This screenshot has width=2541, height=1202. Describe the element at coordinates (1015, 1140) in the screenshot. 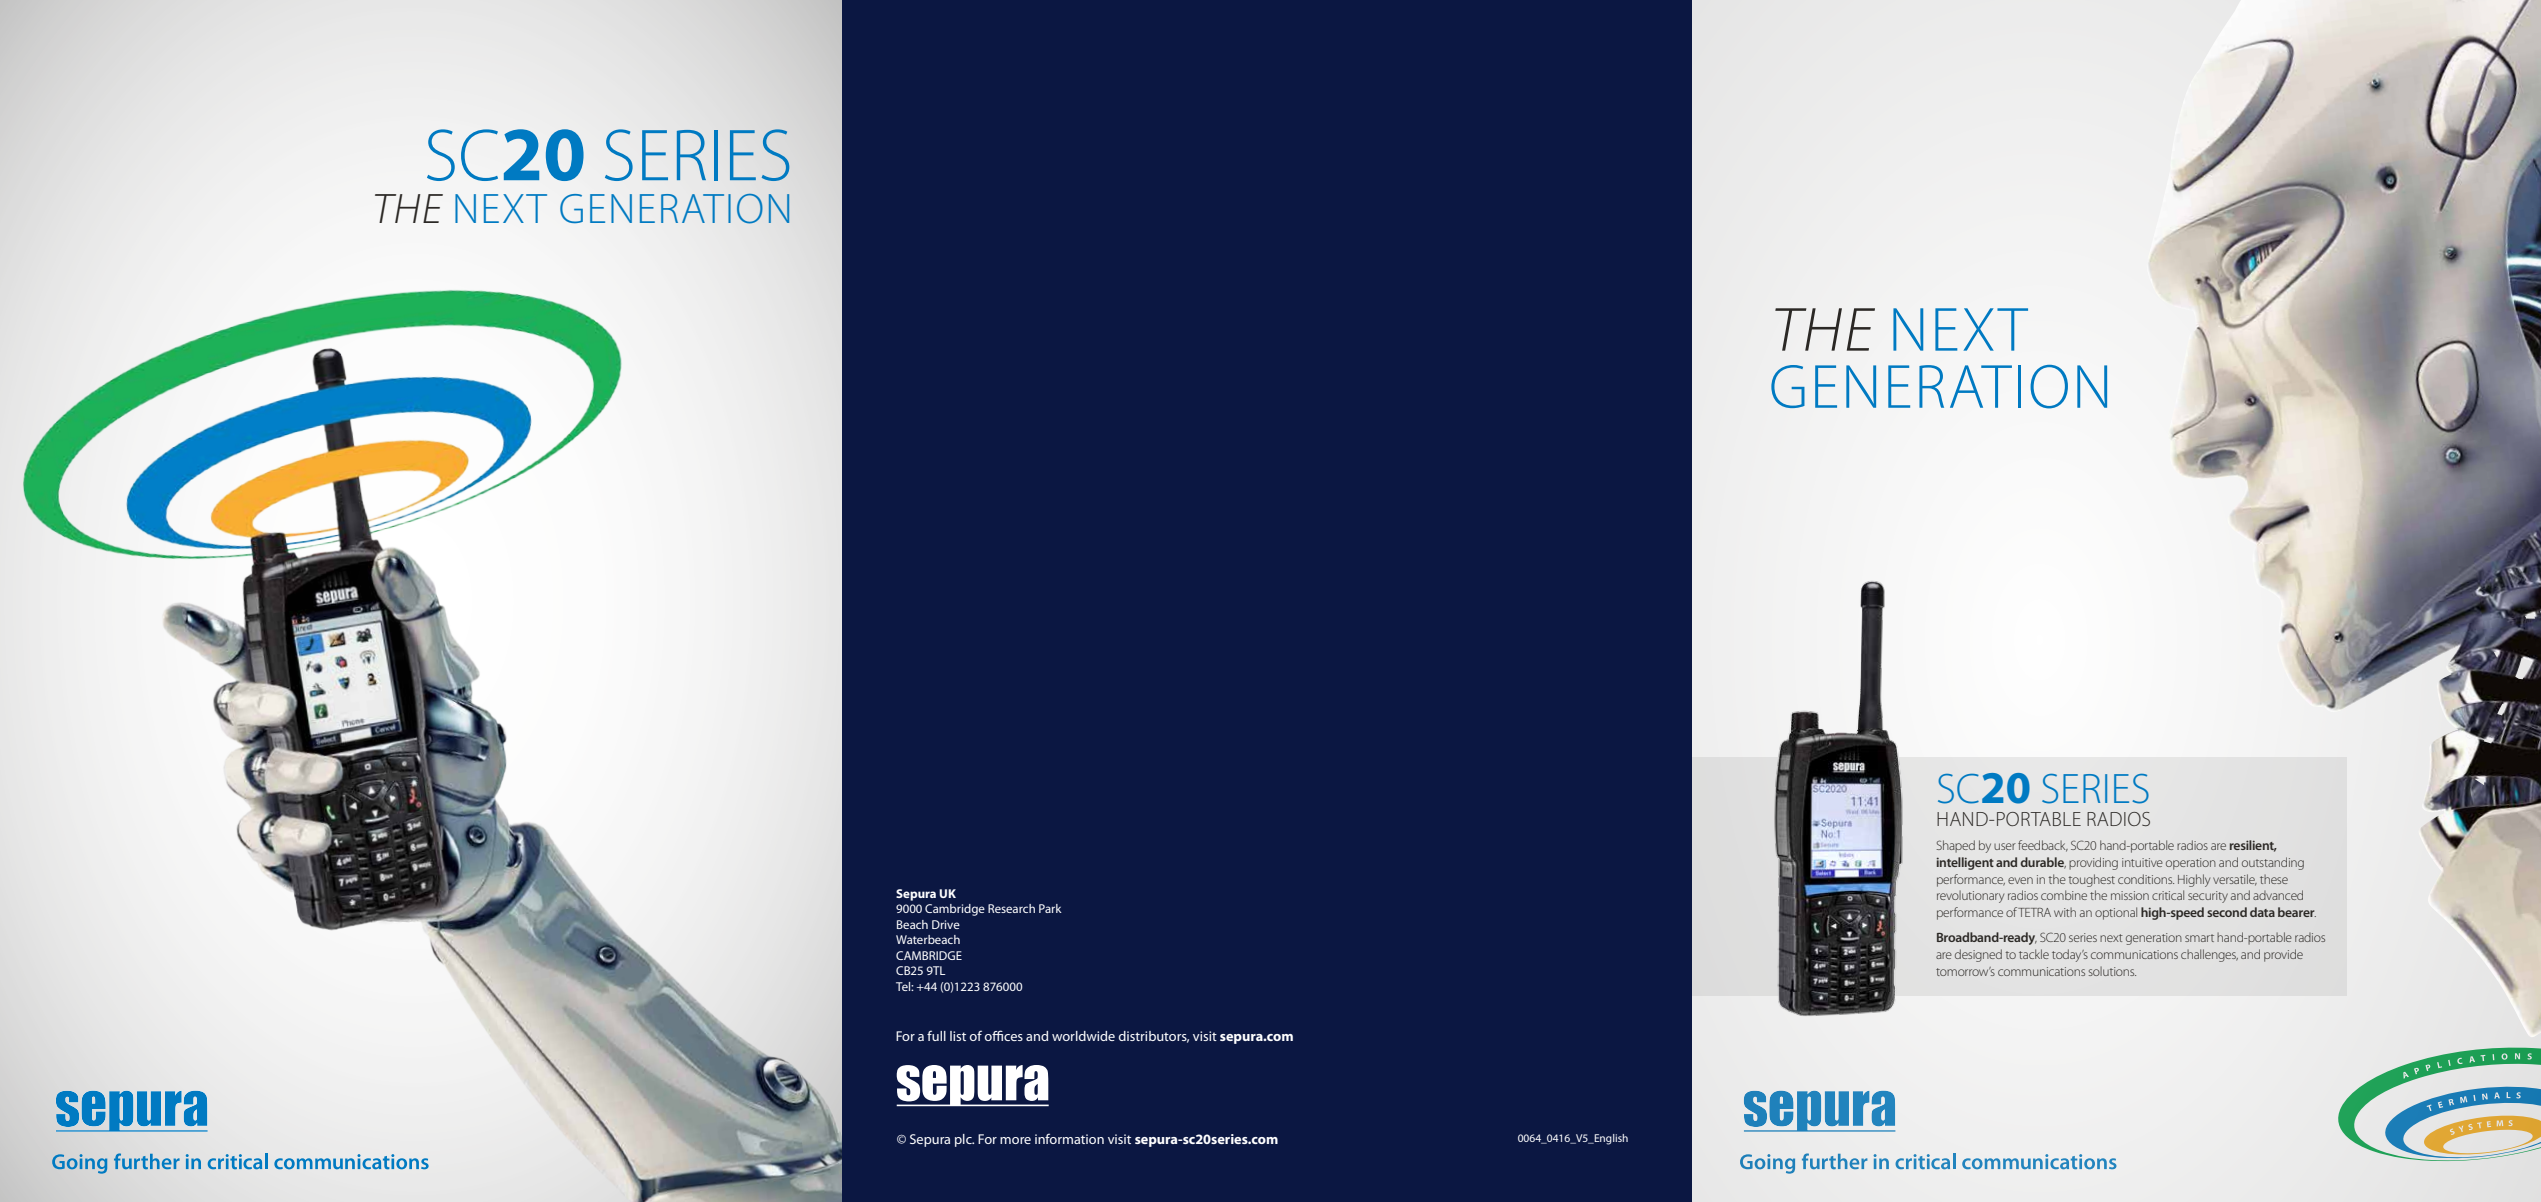

I see `more` at that location.
